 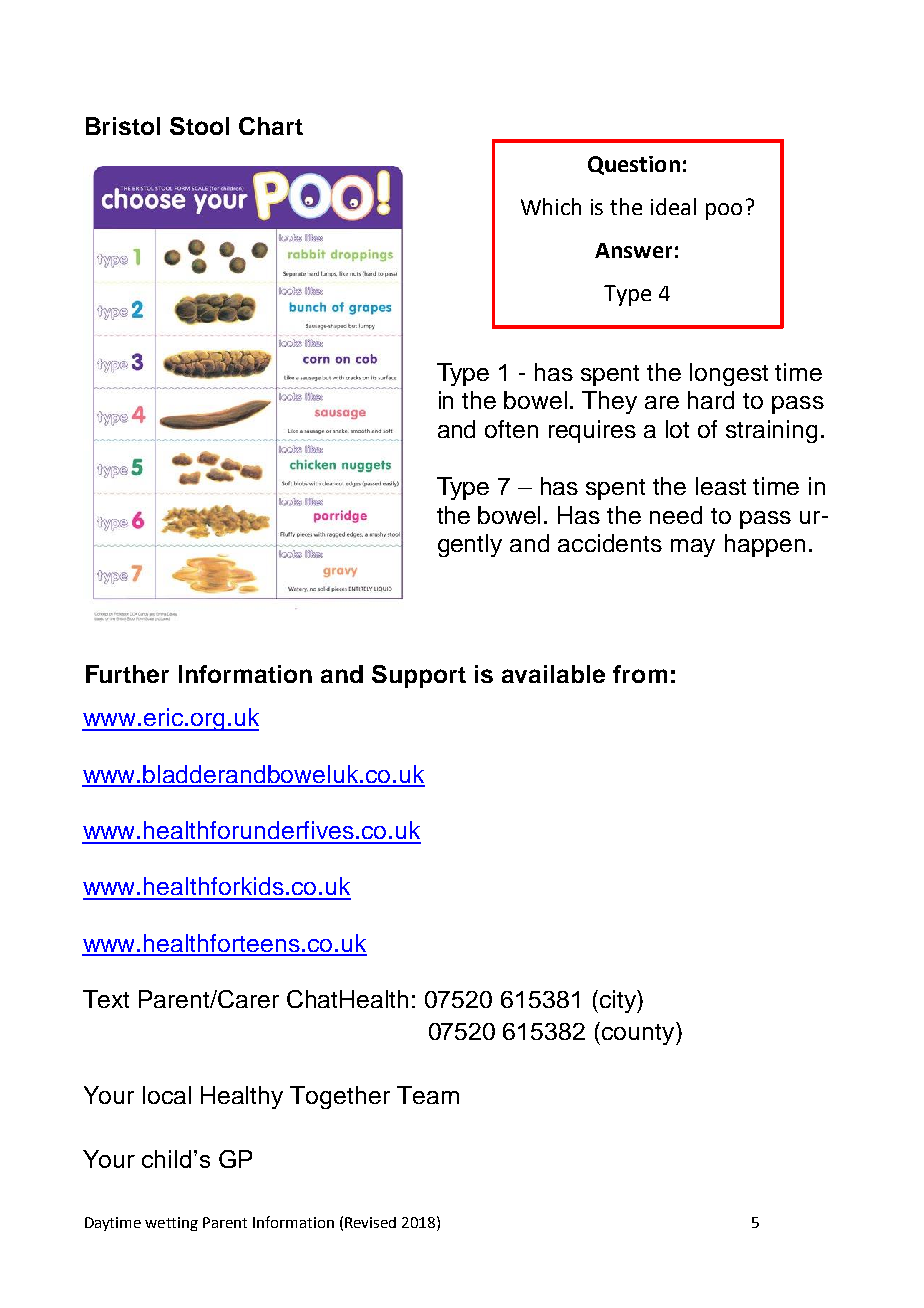 I want to click on county, so click(x=639, y=1033).
